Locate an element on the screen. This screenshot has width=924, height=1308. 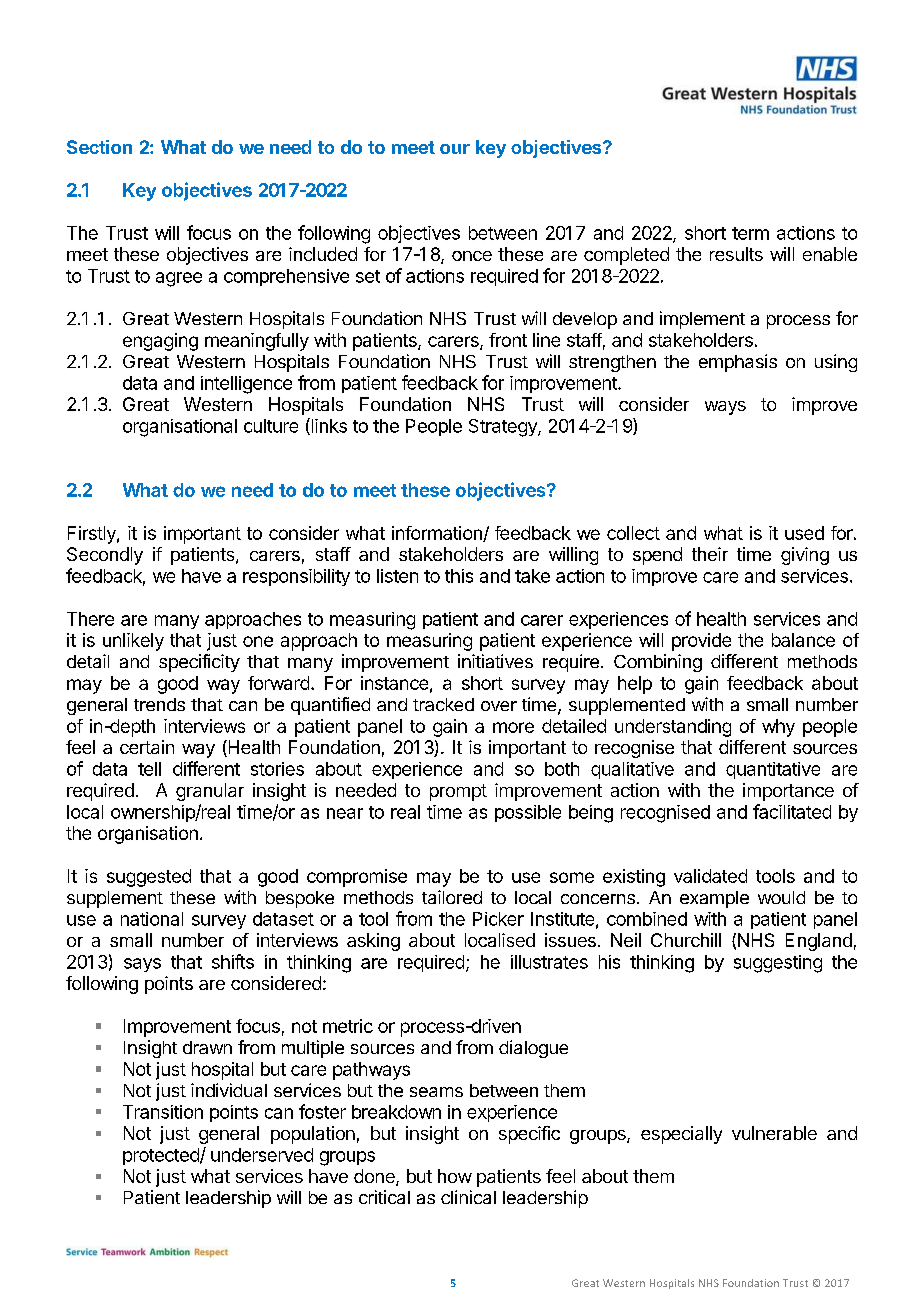
says is located at coordinates (142, 965).
